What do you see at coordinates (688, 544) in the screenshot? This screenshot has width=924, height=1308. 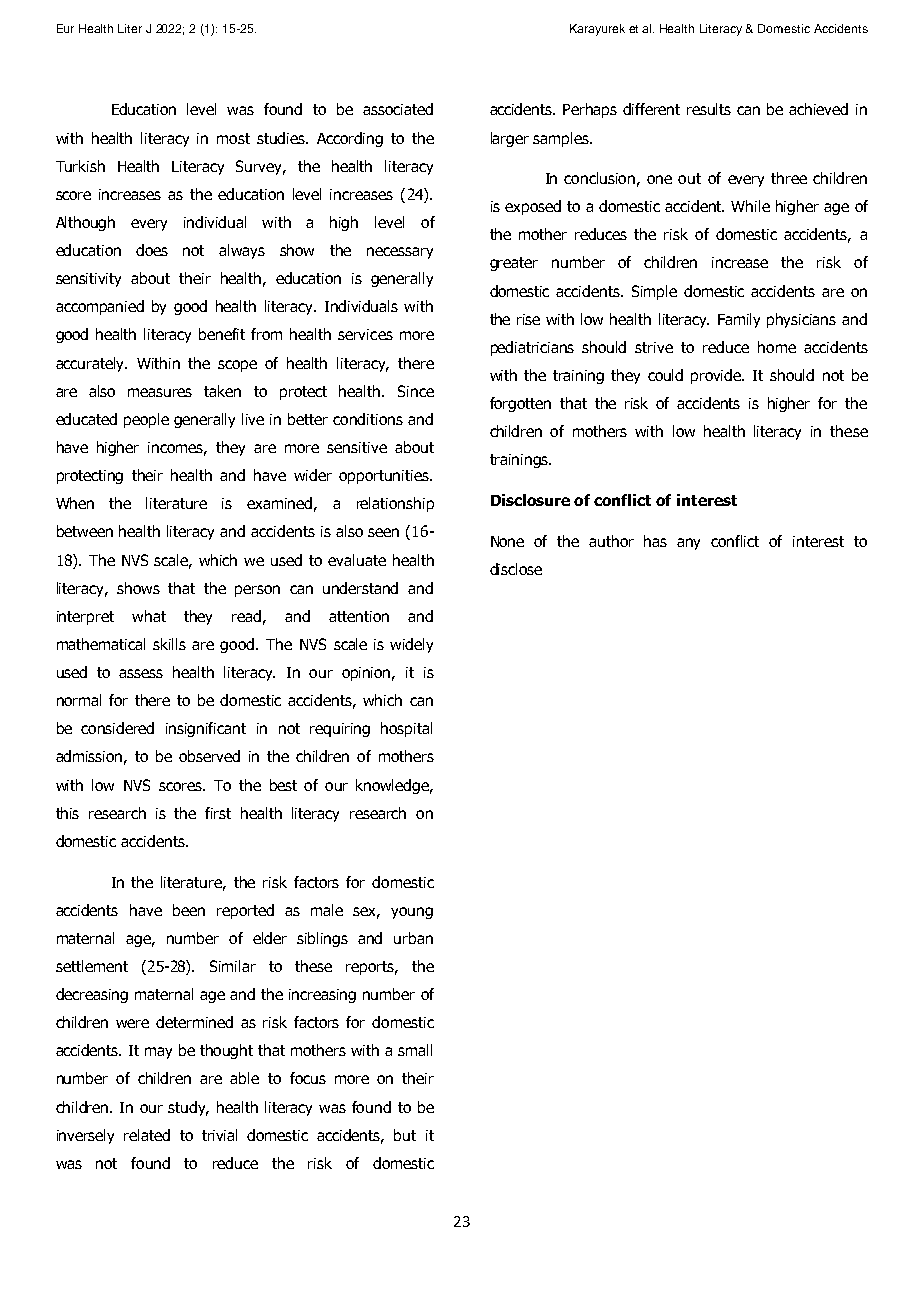 I see `any` at bounding box center [688, 544].
